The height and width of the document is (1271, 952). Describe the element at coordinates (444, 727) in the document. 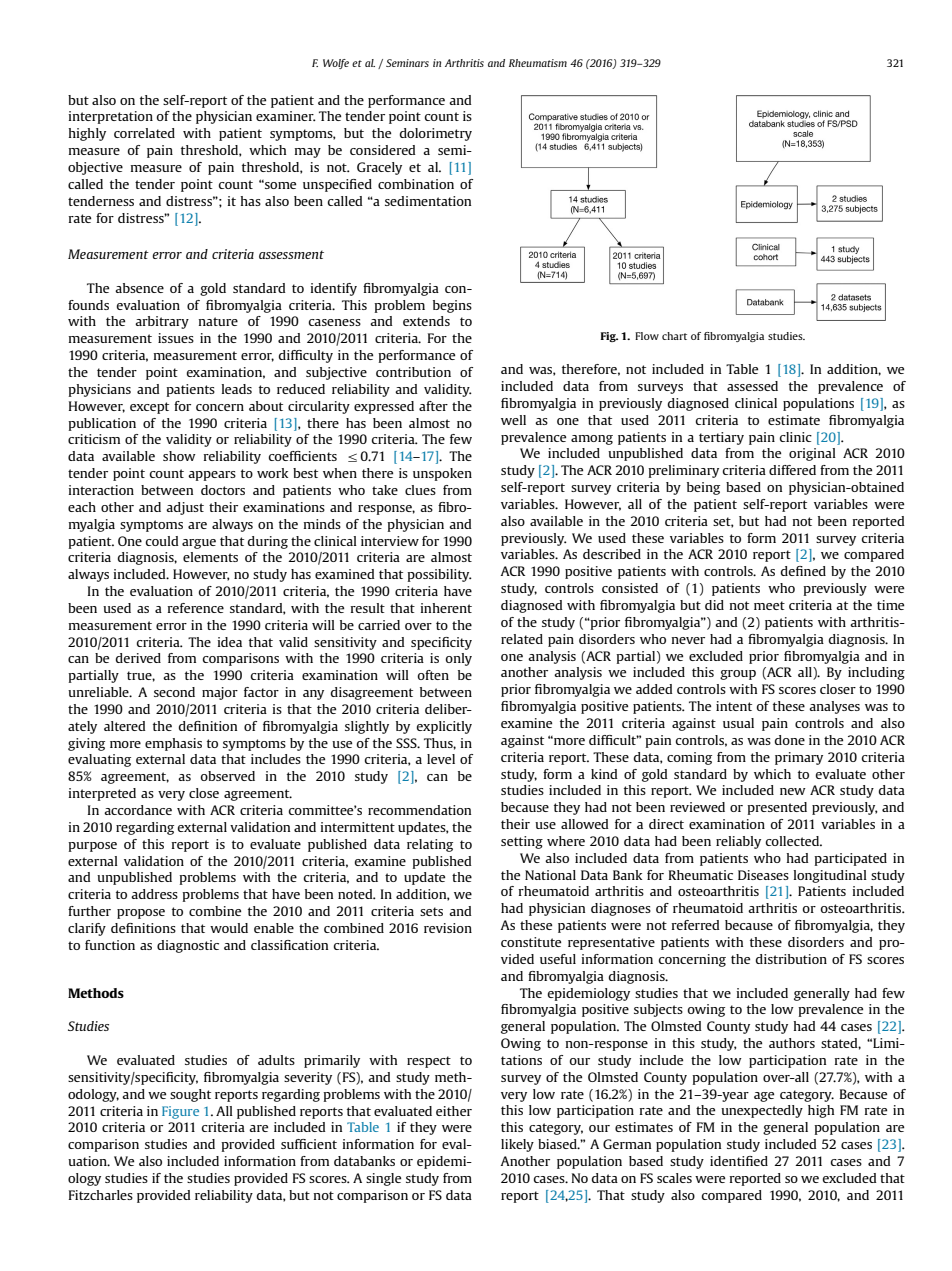

I see `explicitly` at that location.
